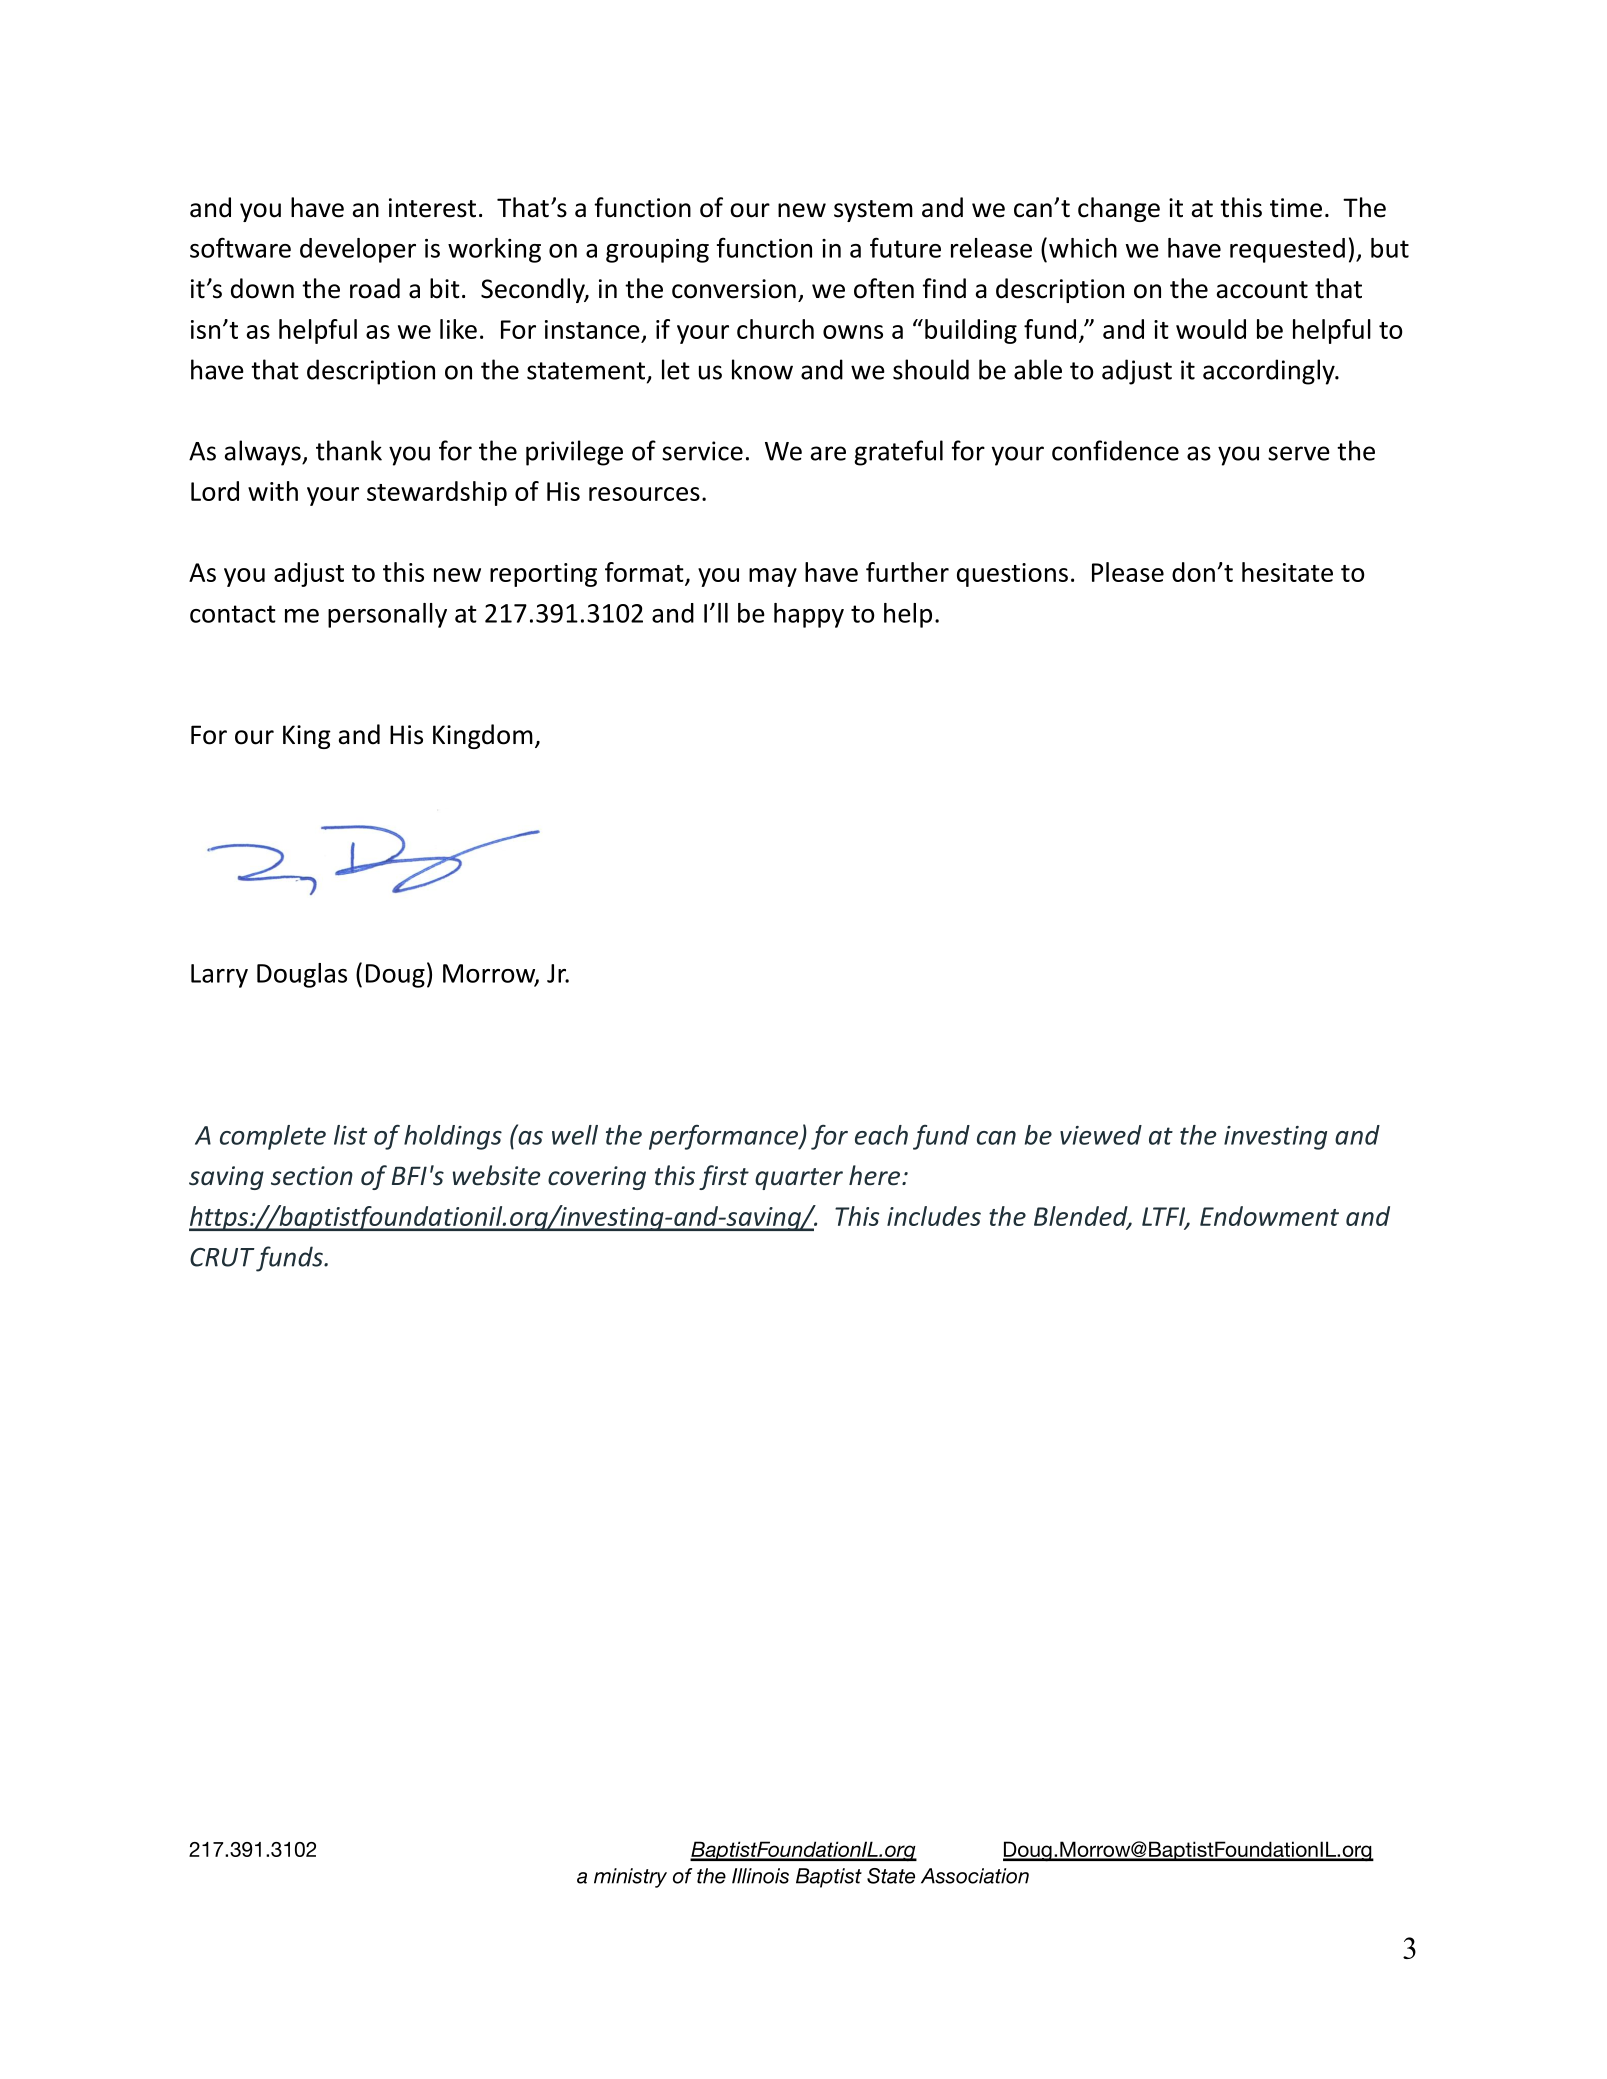 The image size is (1607, 2079). Describe the element at coordinates (760, 1876) in the image. I see `Illinois` at that location.
